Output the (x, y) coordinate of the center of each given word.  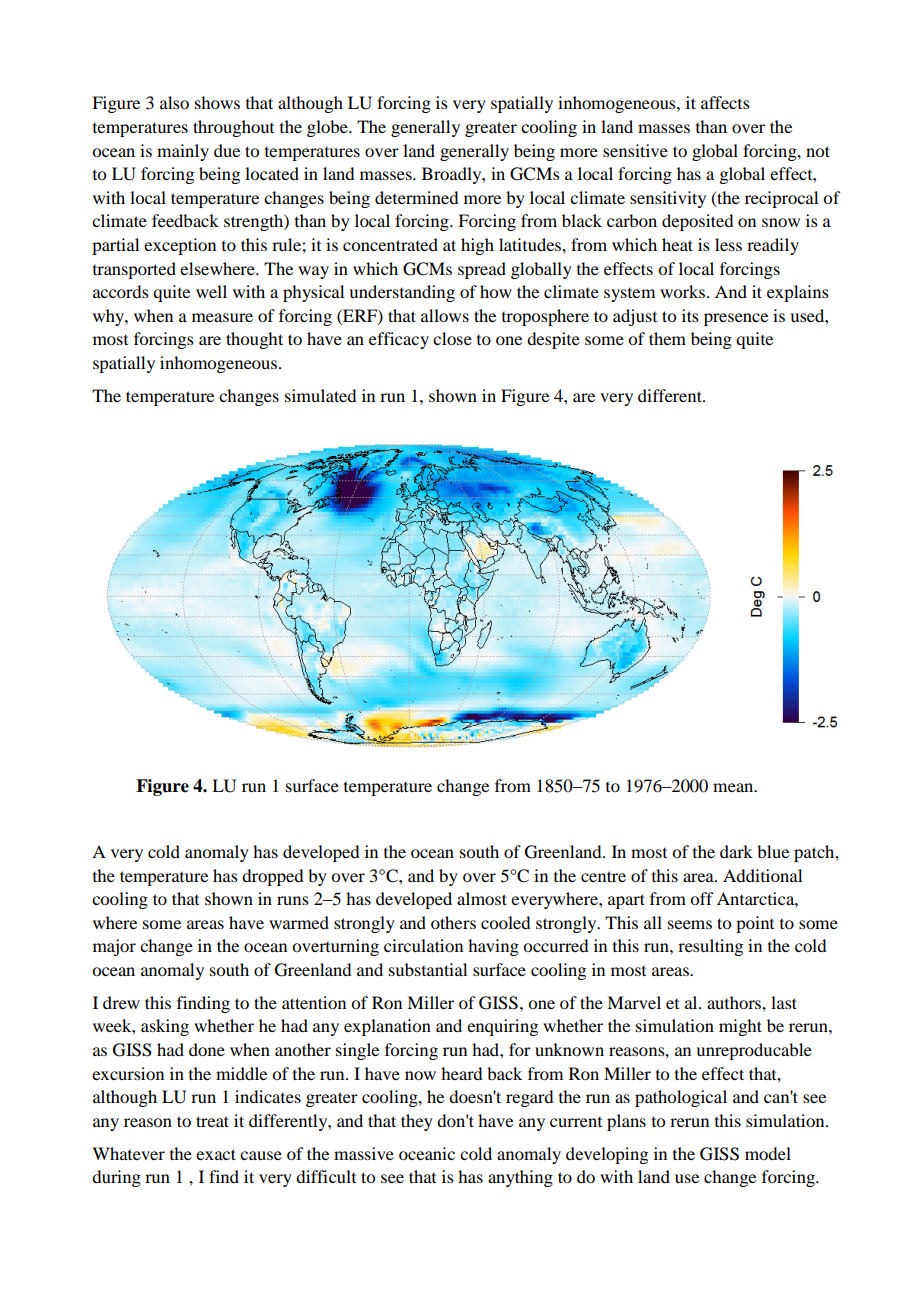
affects (725, 102)
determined (416, 197)
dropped (272, 877)
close (452, 338)
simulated (320, 395)
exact (216, 1154)
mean (734, 787)
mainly (183, 152)
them (667, 338)
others (453, 922)
